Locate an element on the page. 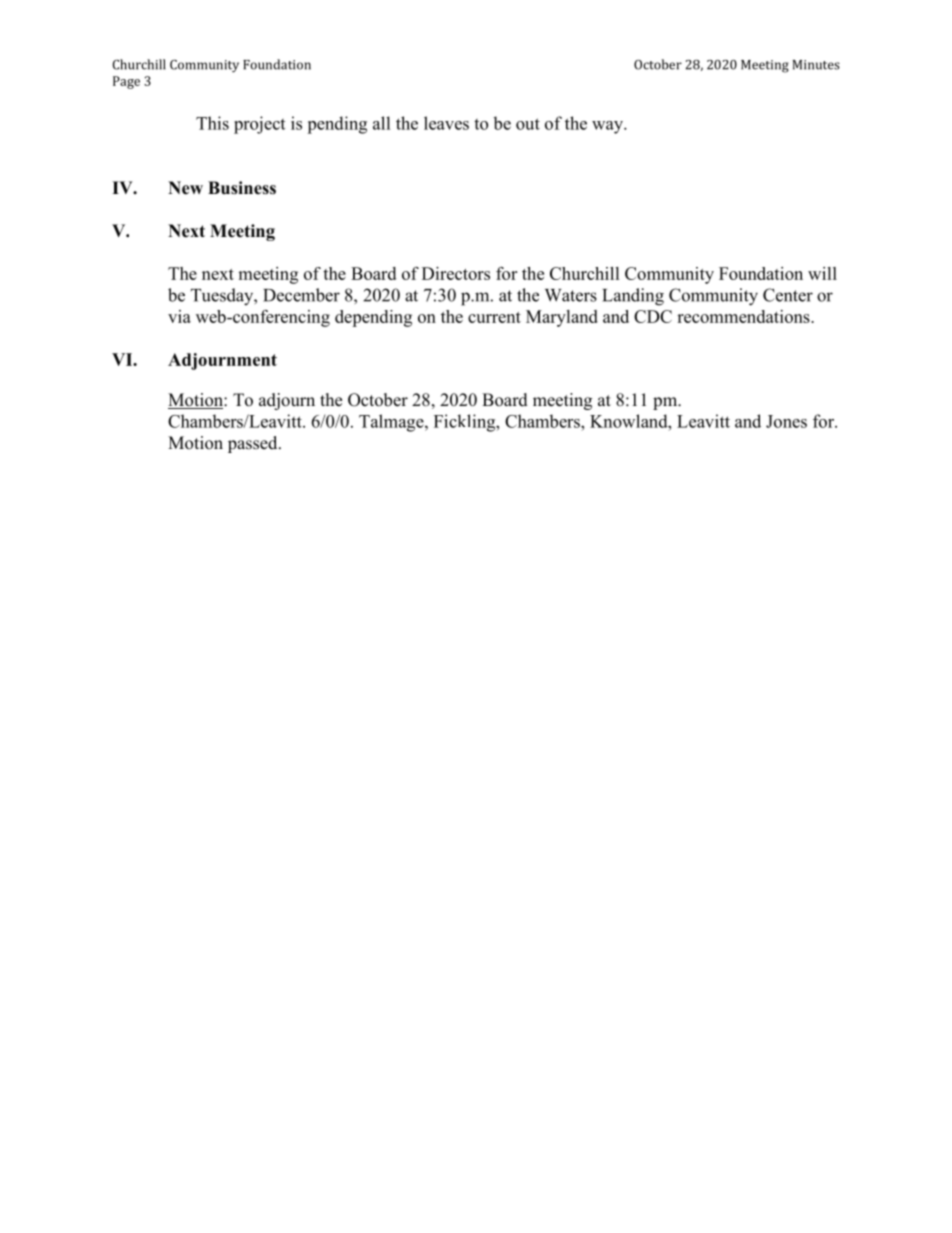  via is located at coordinates (179, 316).
